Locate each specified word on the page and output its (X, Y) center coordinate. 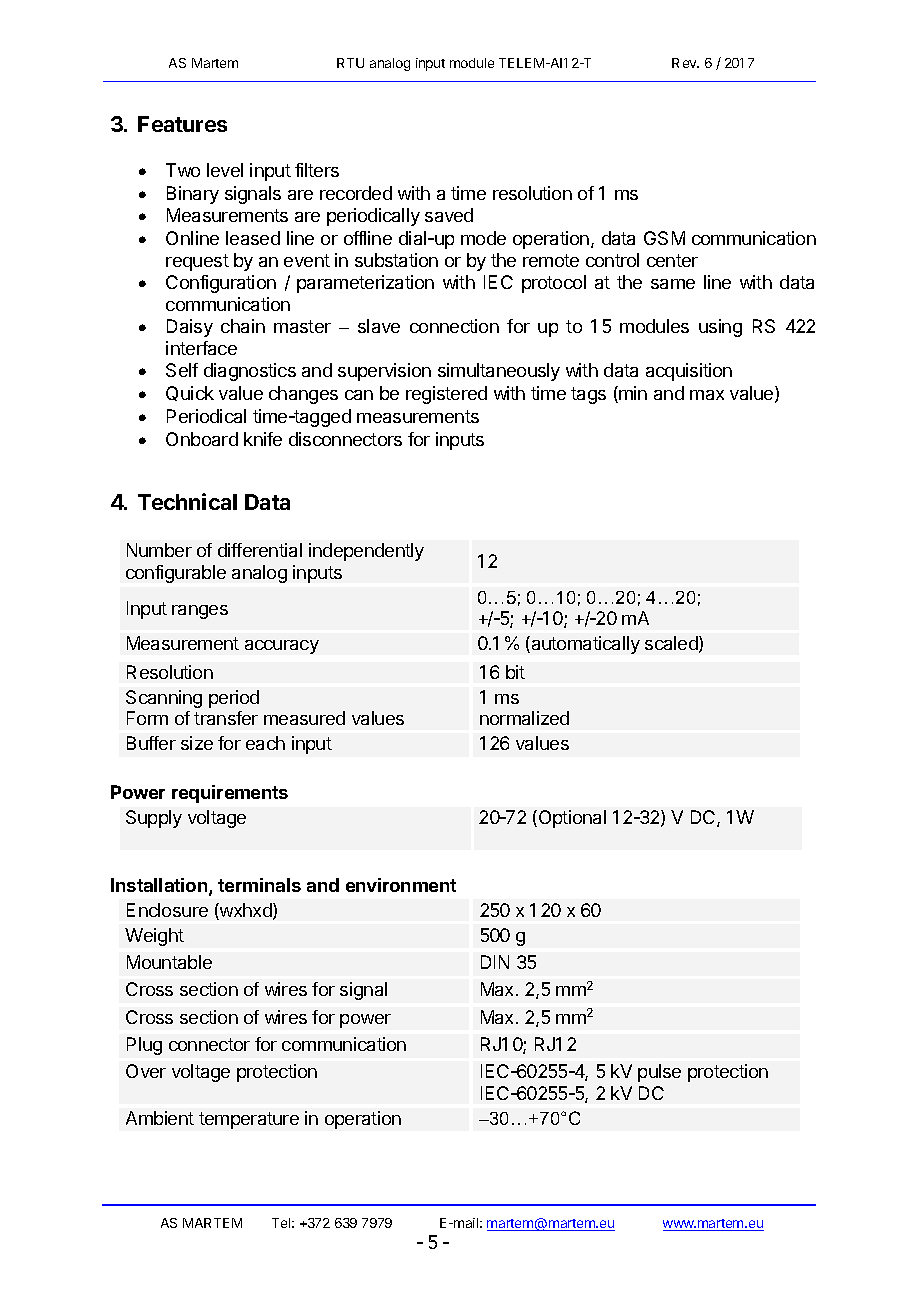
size (197, 743)
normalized (524, 718)
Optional (571, 819)
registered (446, 395)
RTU (350, 63)
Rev (685, 63)
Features (182, 124)
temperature (249, 1120)
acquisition (689, 372)
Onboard (202, 439)
